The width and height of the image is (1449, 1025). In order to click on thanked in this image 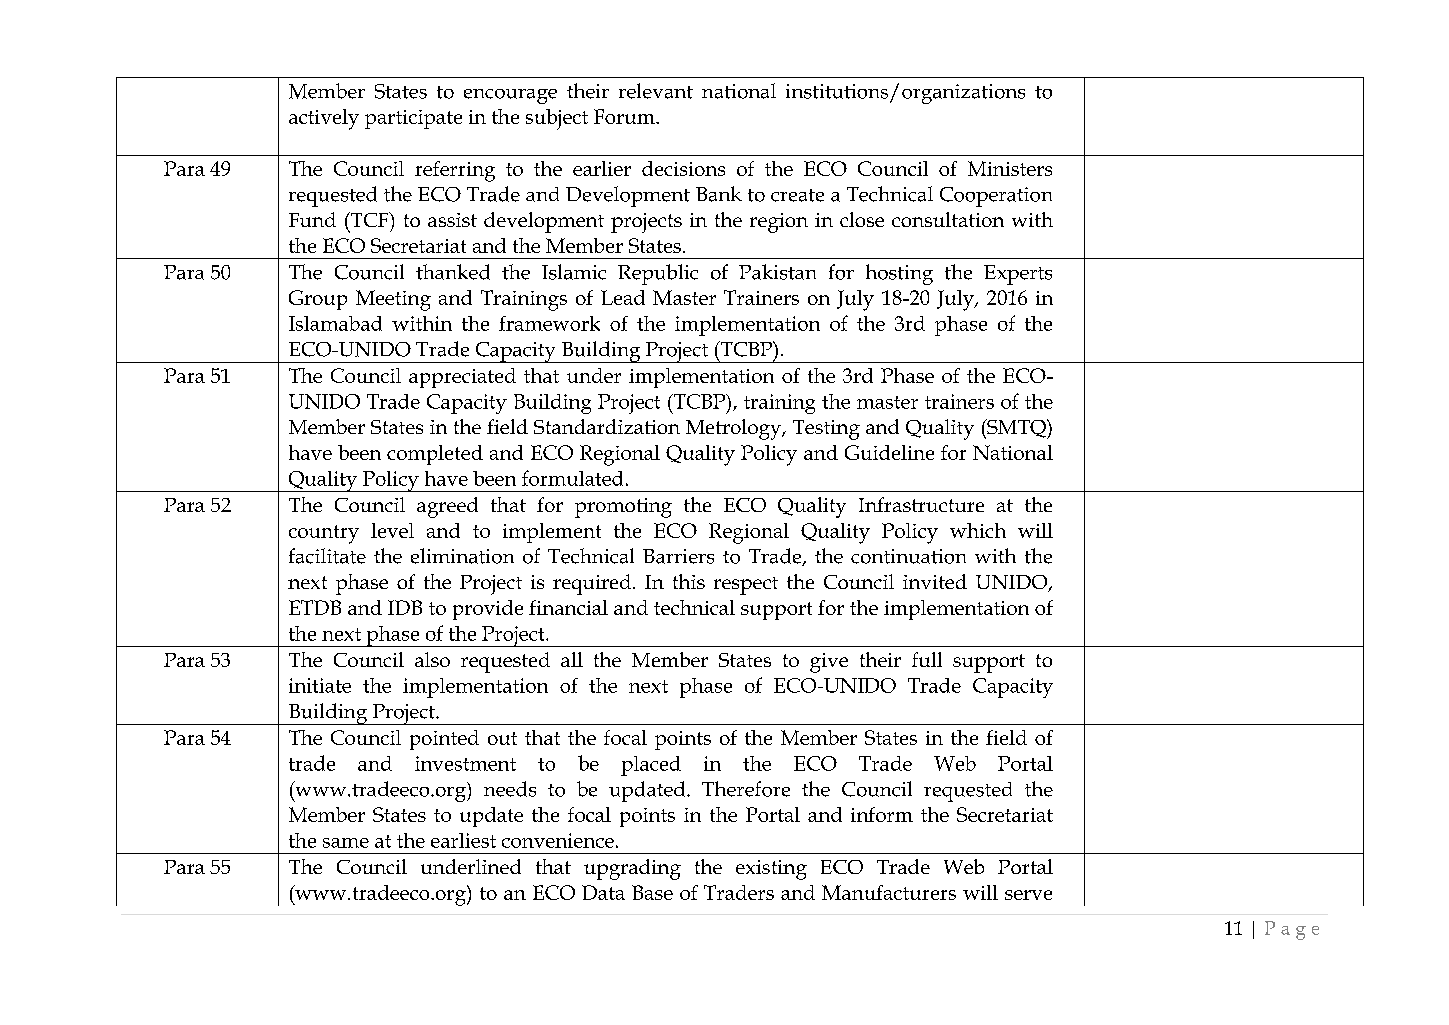, I will do `click(453, 272)`.
